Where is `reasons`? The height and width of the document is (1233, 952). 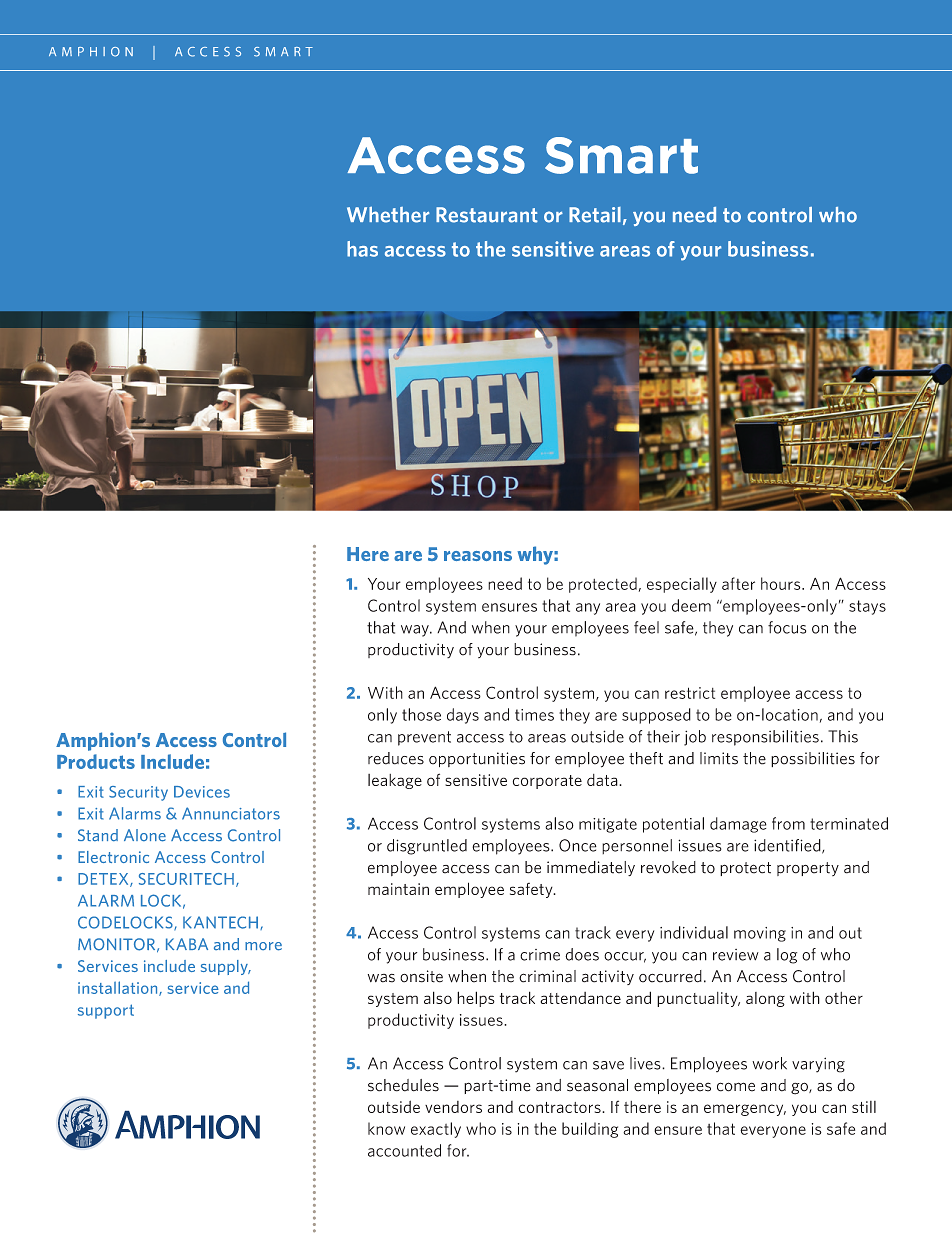
reasons is located at coordinates (478, 556).
